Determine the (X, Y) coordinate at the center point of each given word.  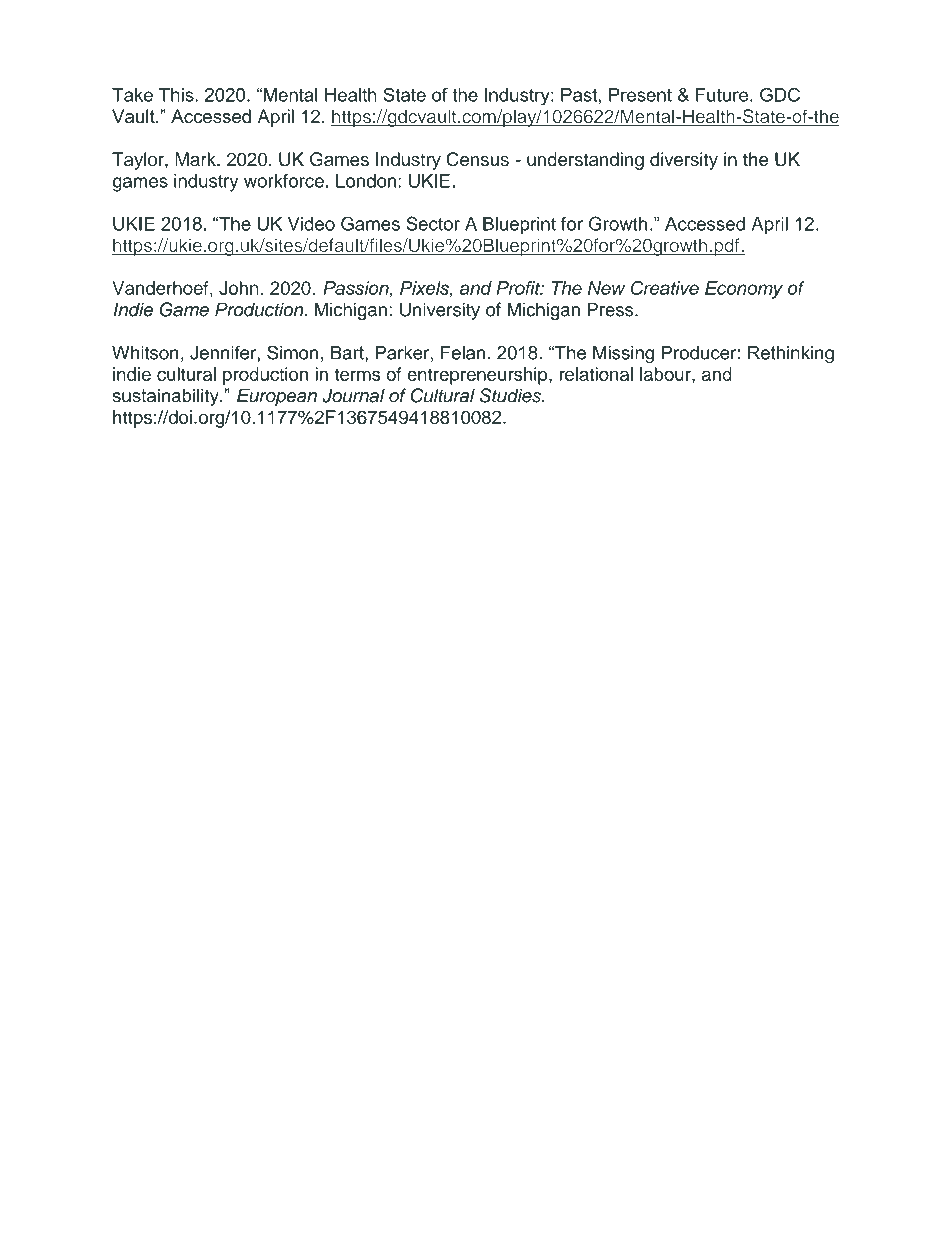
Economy (744, 290)
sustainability (167, 397)
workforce (284, 181)
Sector (433, 223)
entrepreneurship (478, 376)
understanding (585, 161)
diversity (684, 161)
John (239, 288)
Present (640, 95)
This (177, 95)
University (440, 311)
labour (666, 374)
